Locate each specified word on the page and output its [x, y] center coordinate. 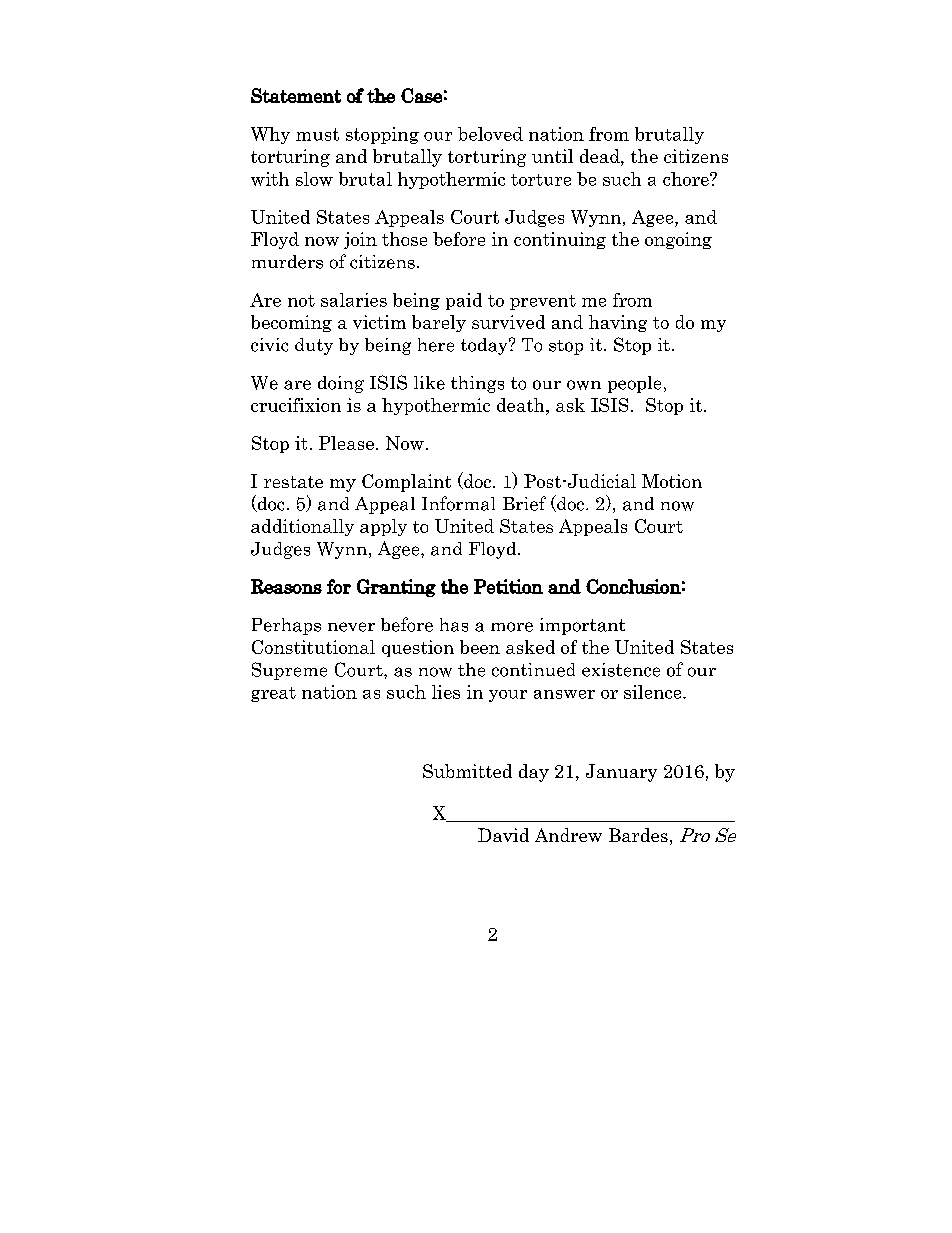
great [273, 694]
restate [293, 482]
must [317, 134]
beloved [490, 134]
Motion [672, 481]
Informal [458, 503]
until [552, 156]
